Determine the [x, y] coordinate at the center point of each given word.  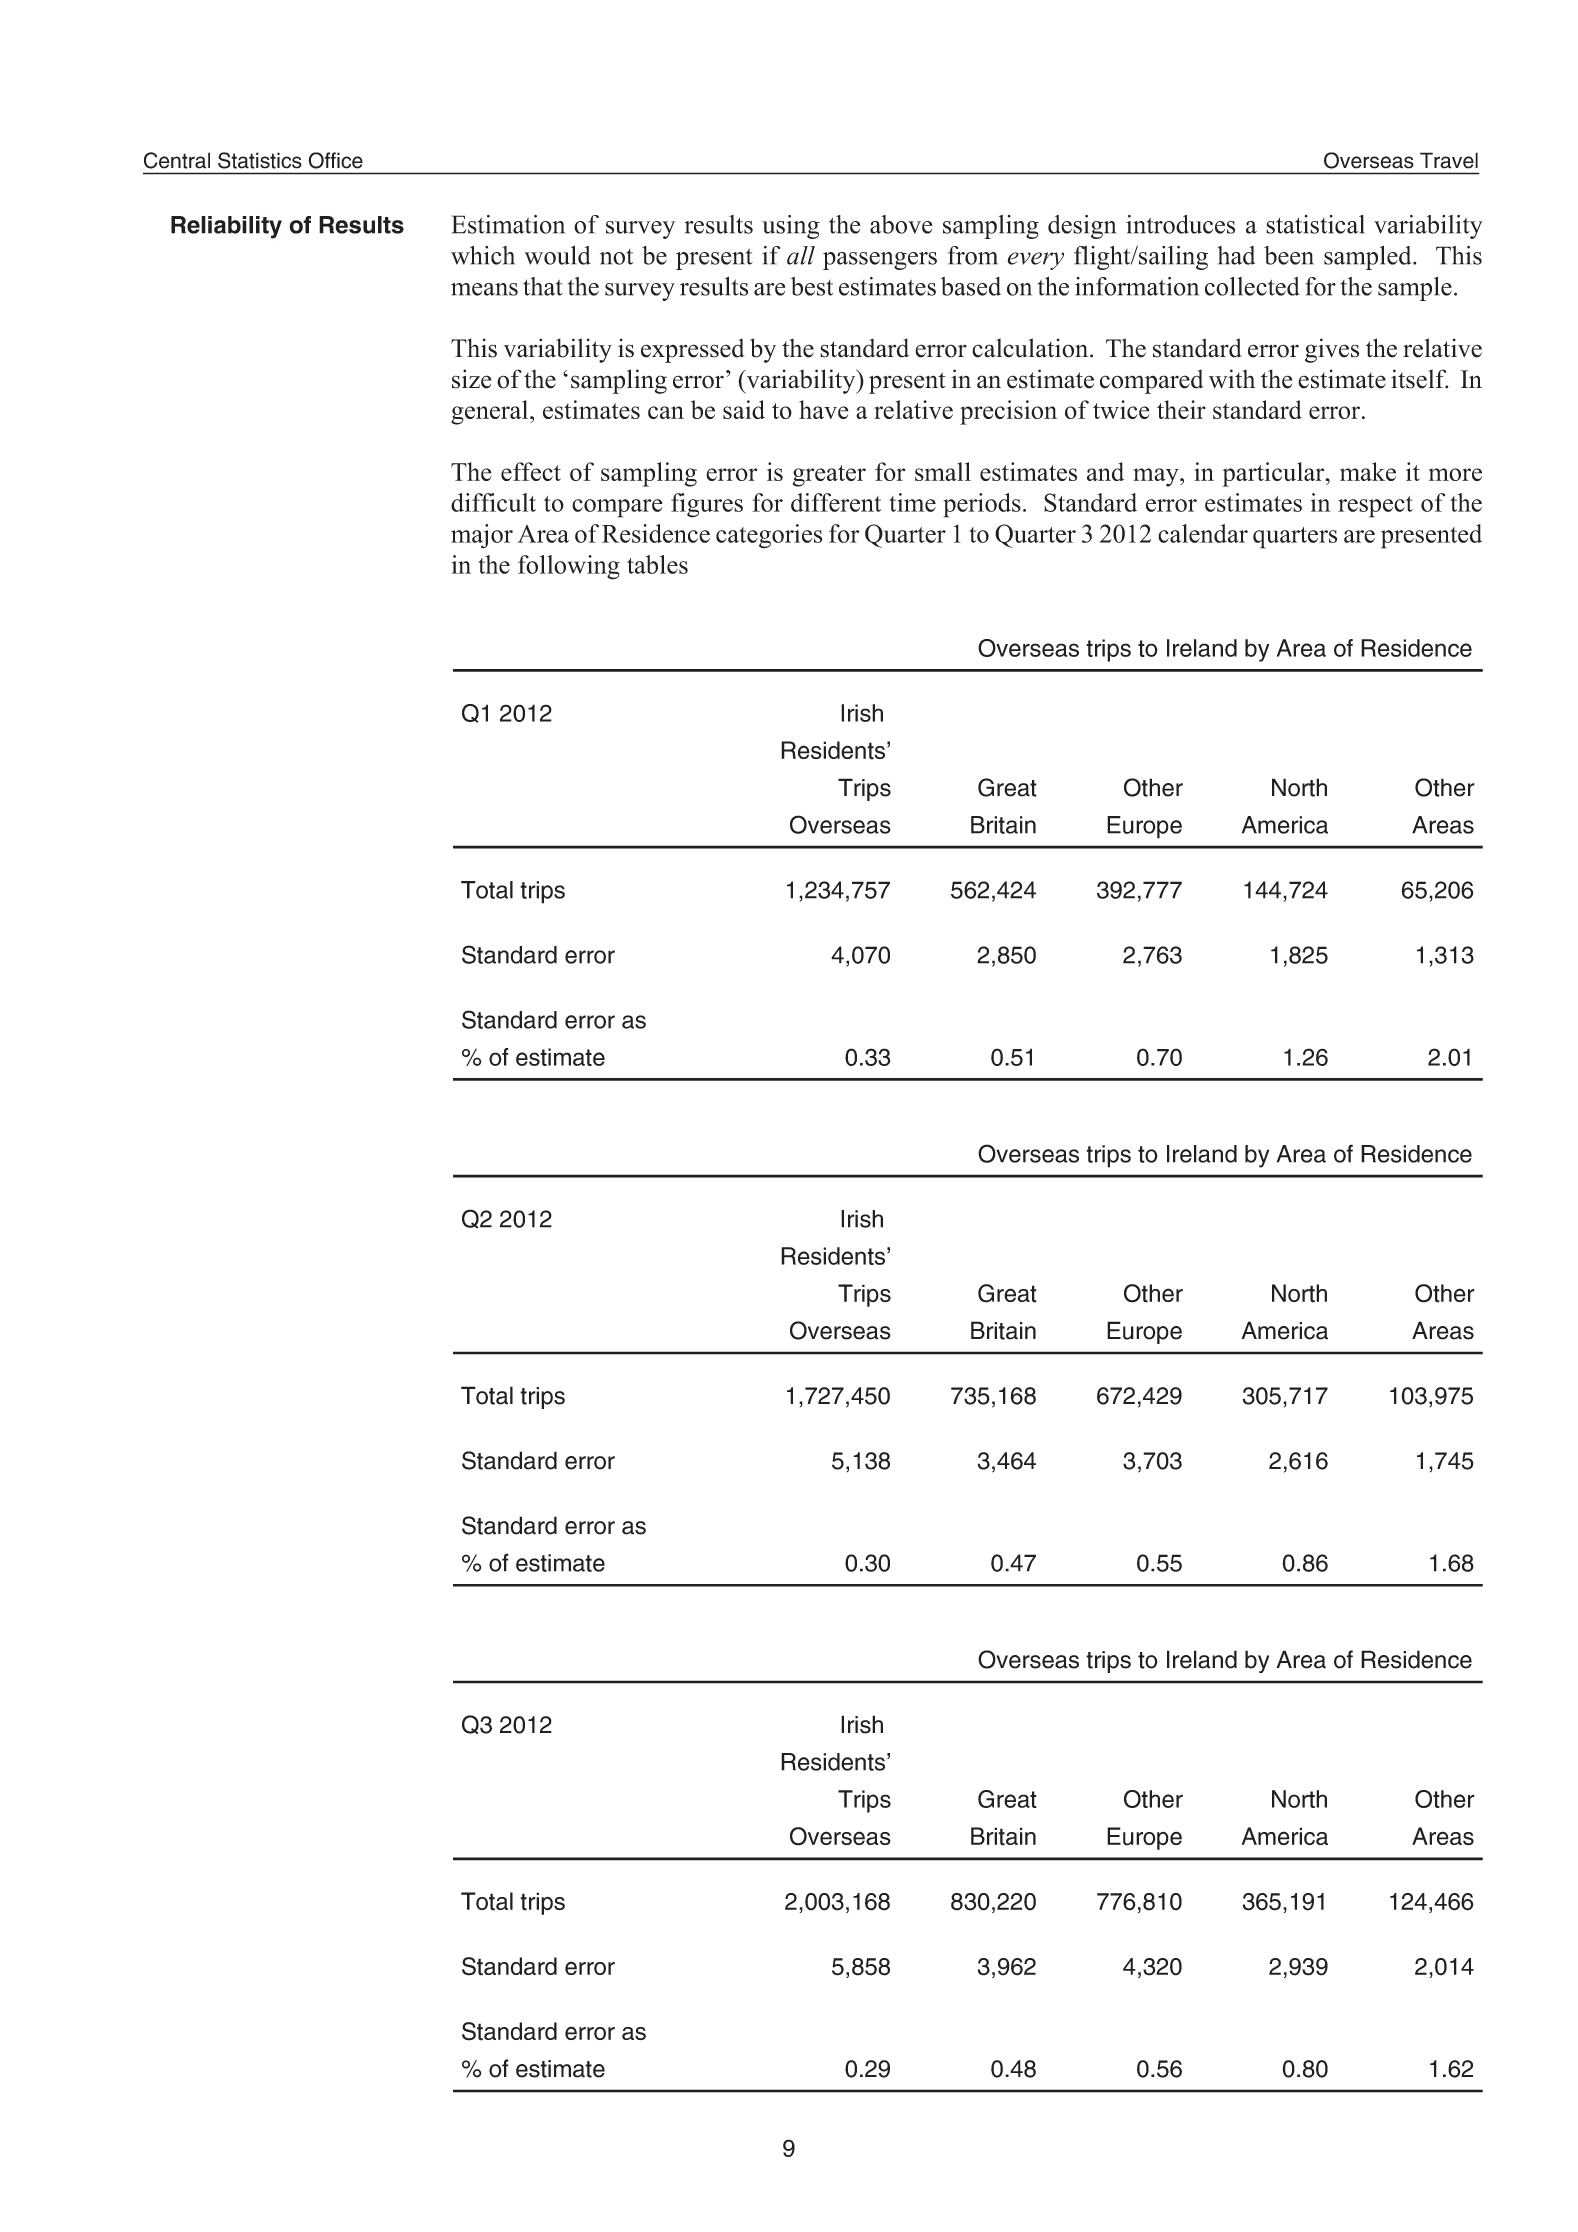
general [491, 412]
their [1181, 409]
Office [335, 160]
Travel [1449, 160]
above [901, 224]
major [482, 536]
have [824, 409]
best [812, 286]
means [484, 289]
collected [1252, 286]
